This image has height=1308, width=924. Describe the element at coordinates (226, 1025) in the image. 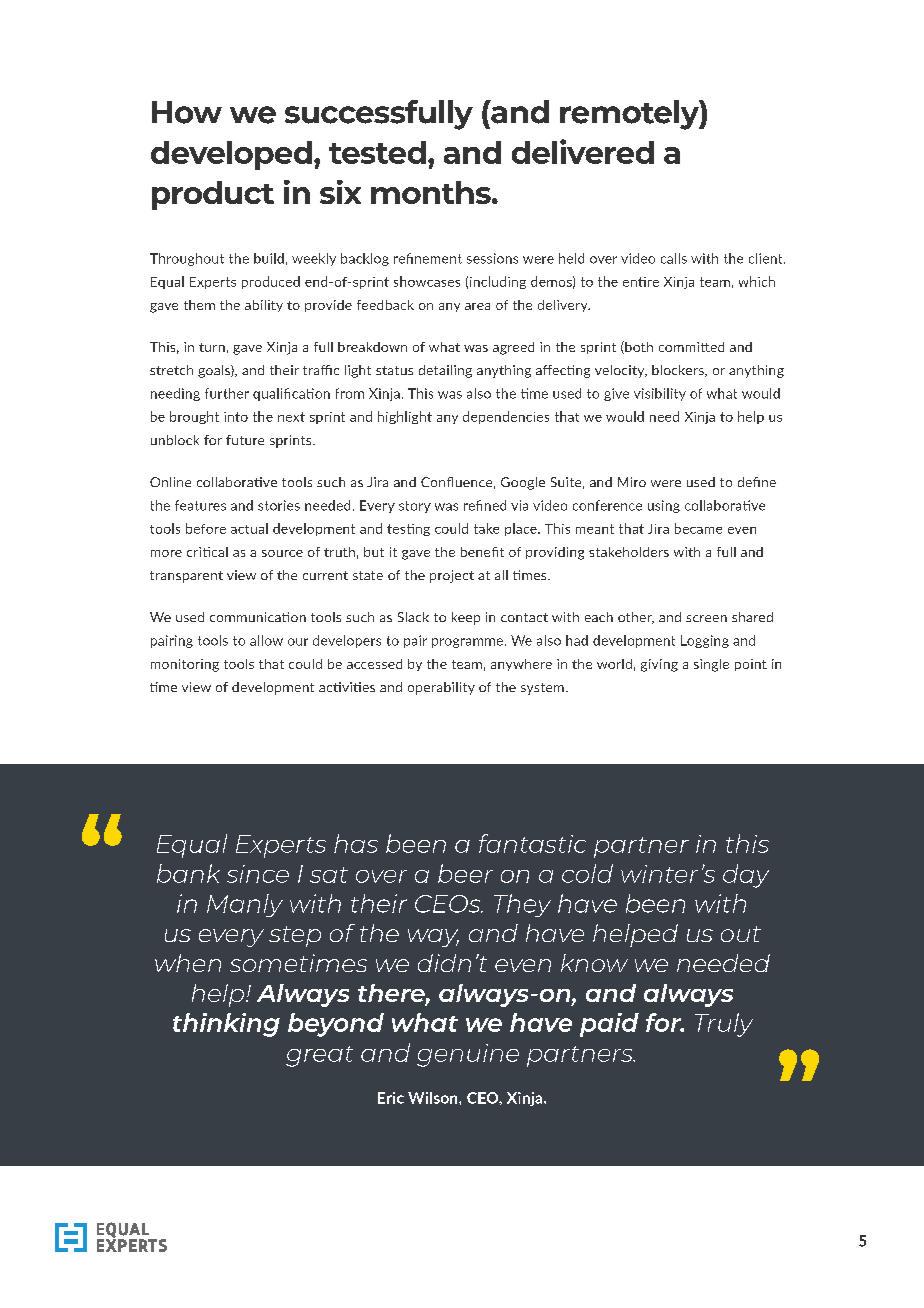

I see `thinking` at that location.
